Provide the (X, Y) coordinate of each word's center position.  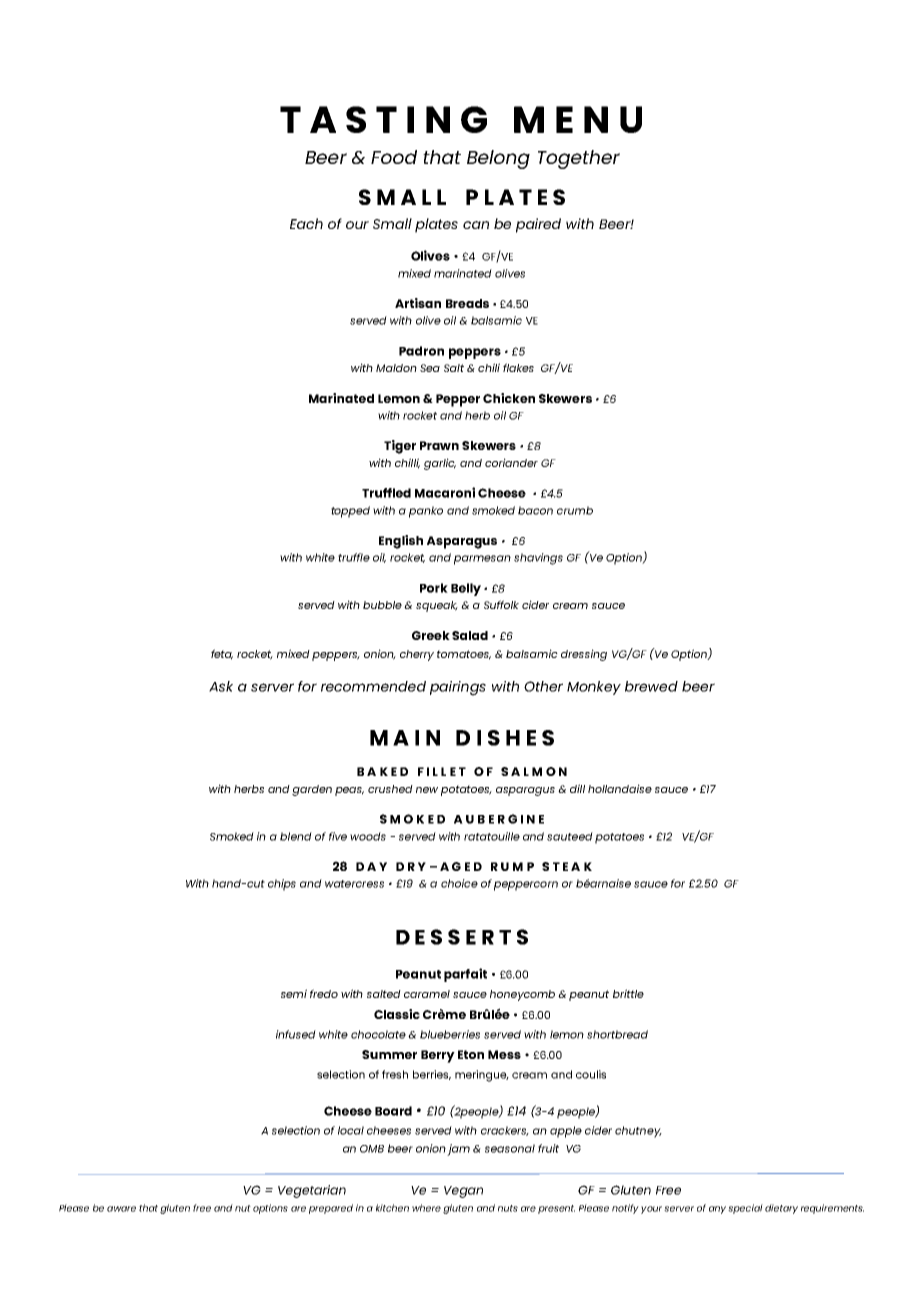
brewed (651, 686)
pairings (458, 688)
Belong (498, 159)
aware (121, 1209)
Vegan (463, 1192)
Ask (221, 686)
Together (579, 159)
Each (306, 223)
